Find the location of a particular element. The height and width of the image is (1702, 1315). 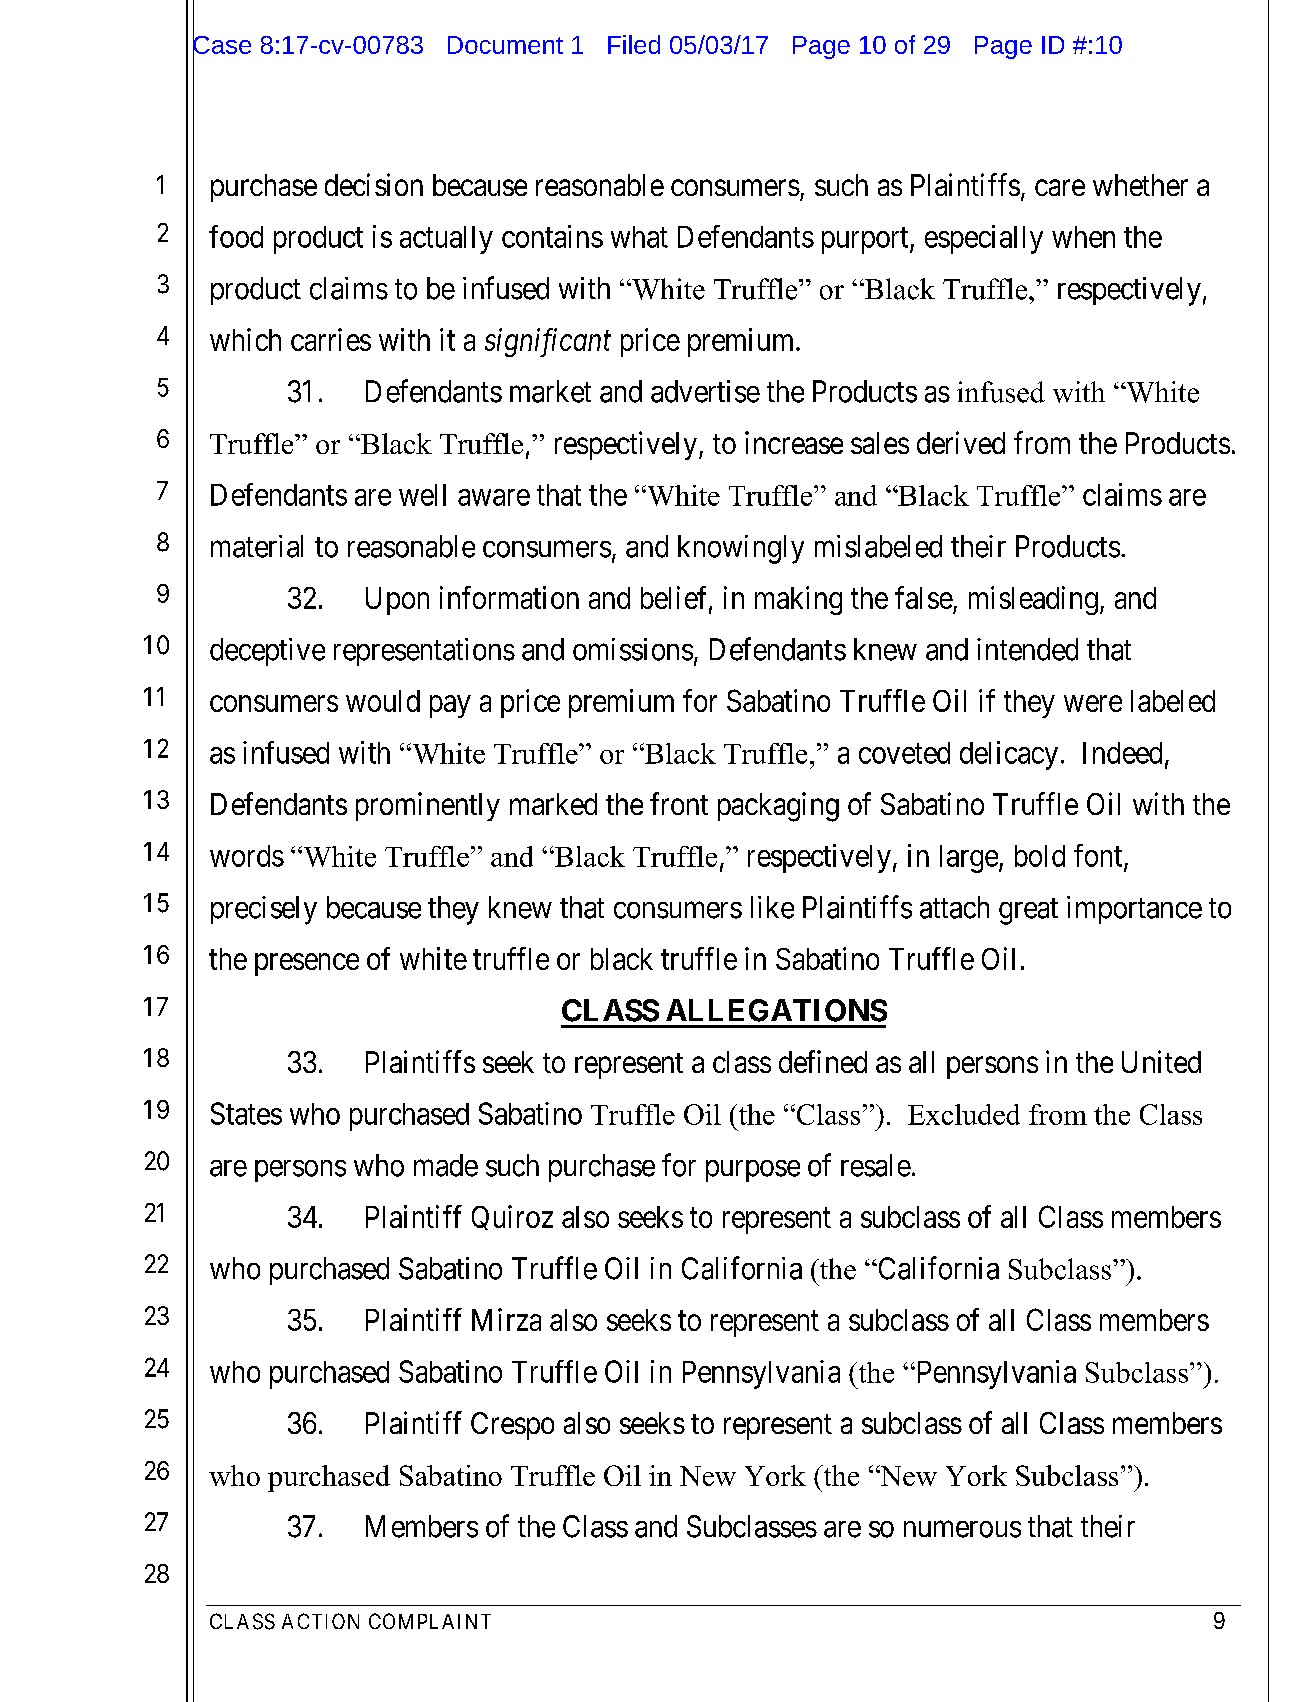

Upon is located at coordinates (397, 601).
